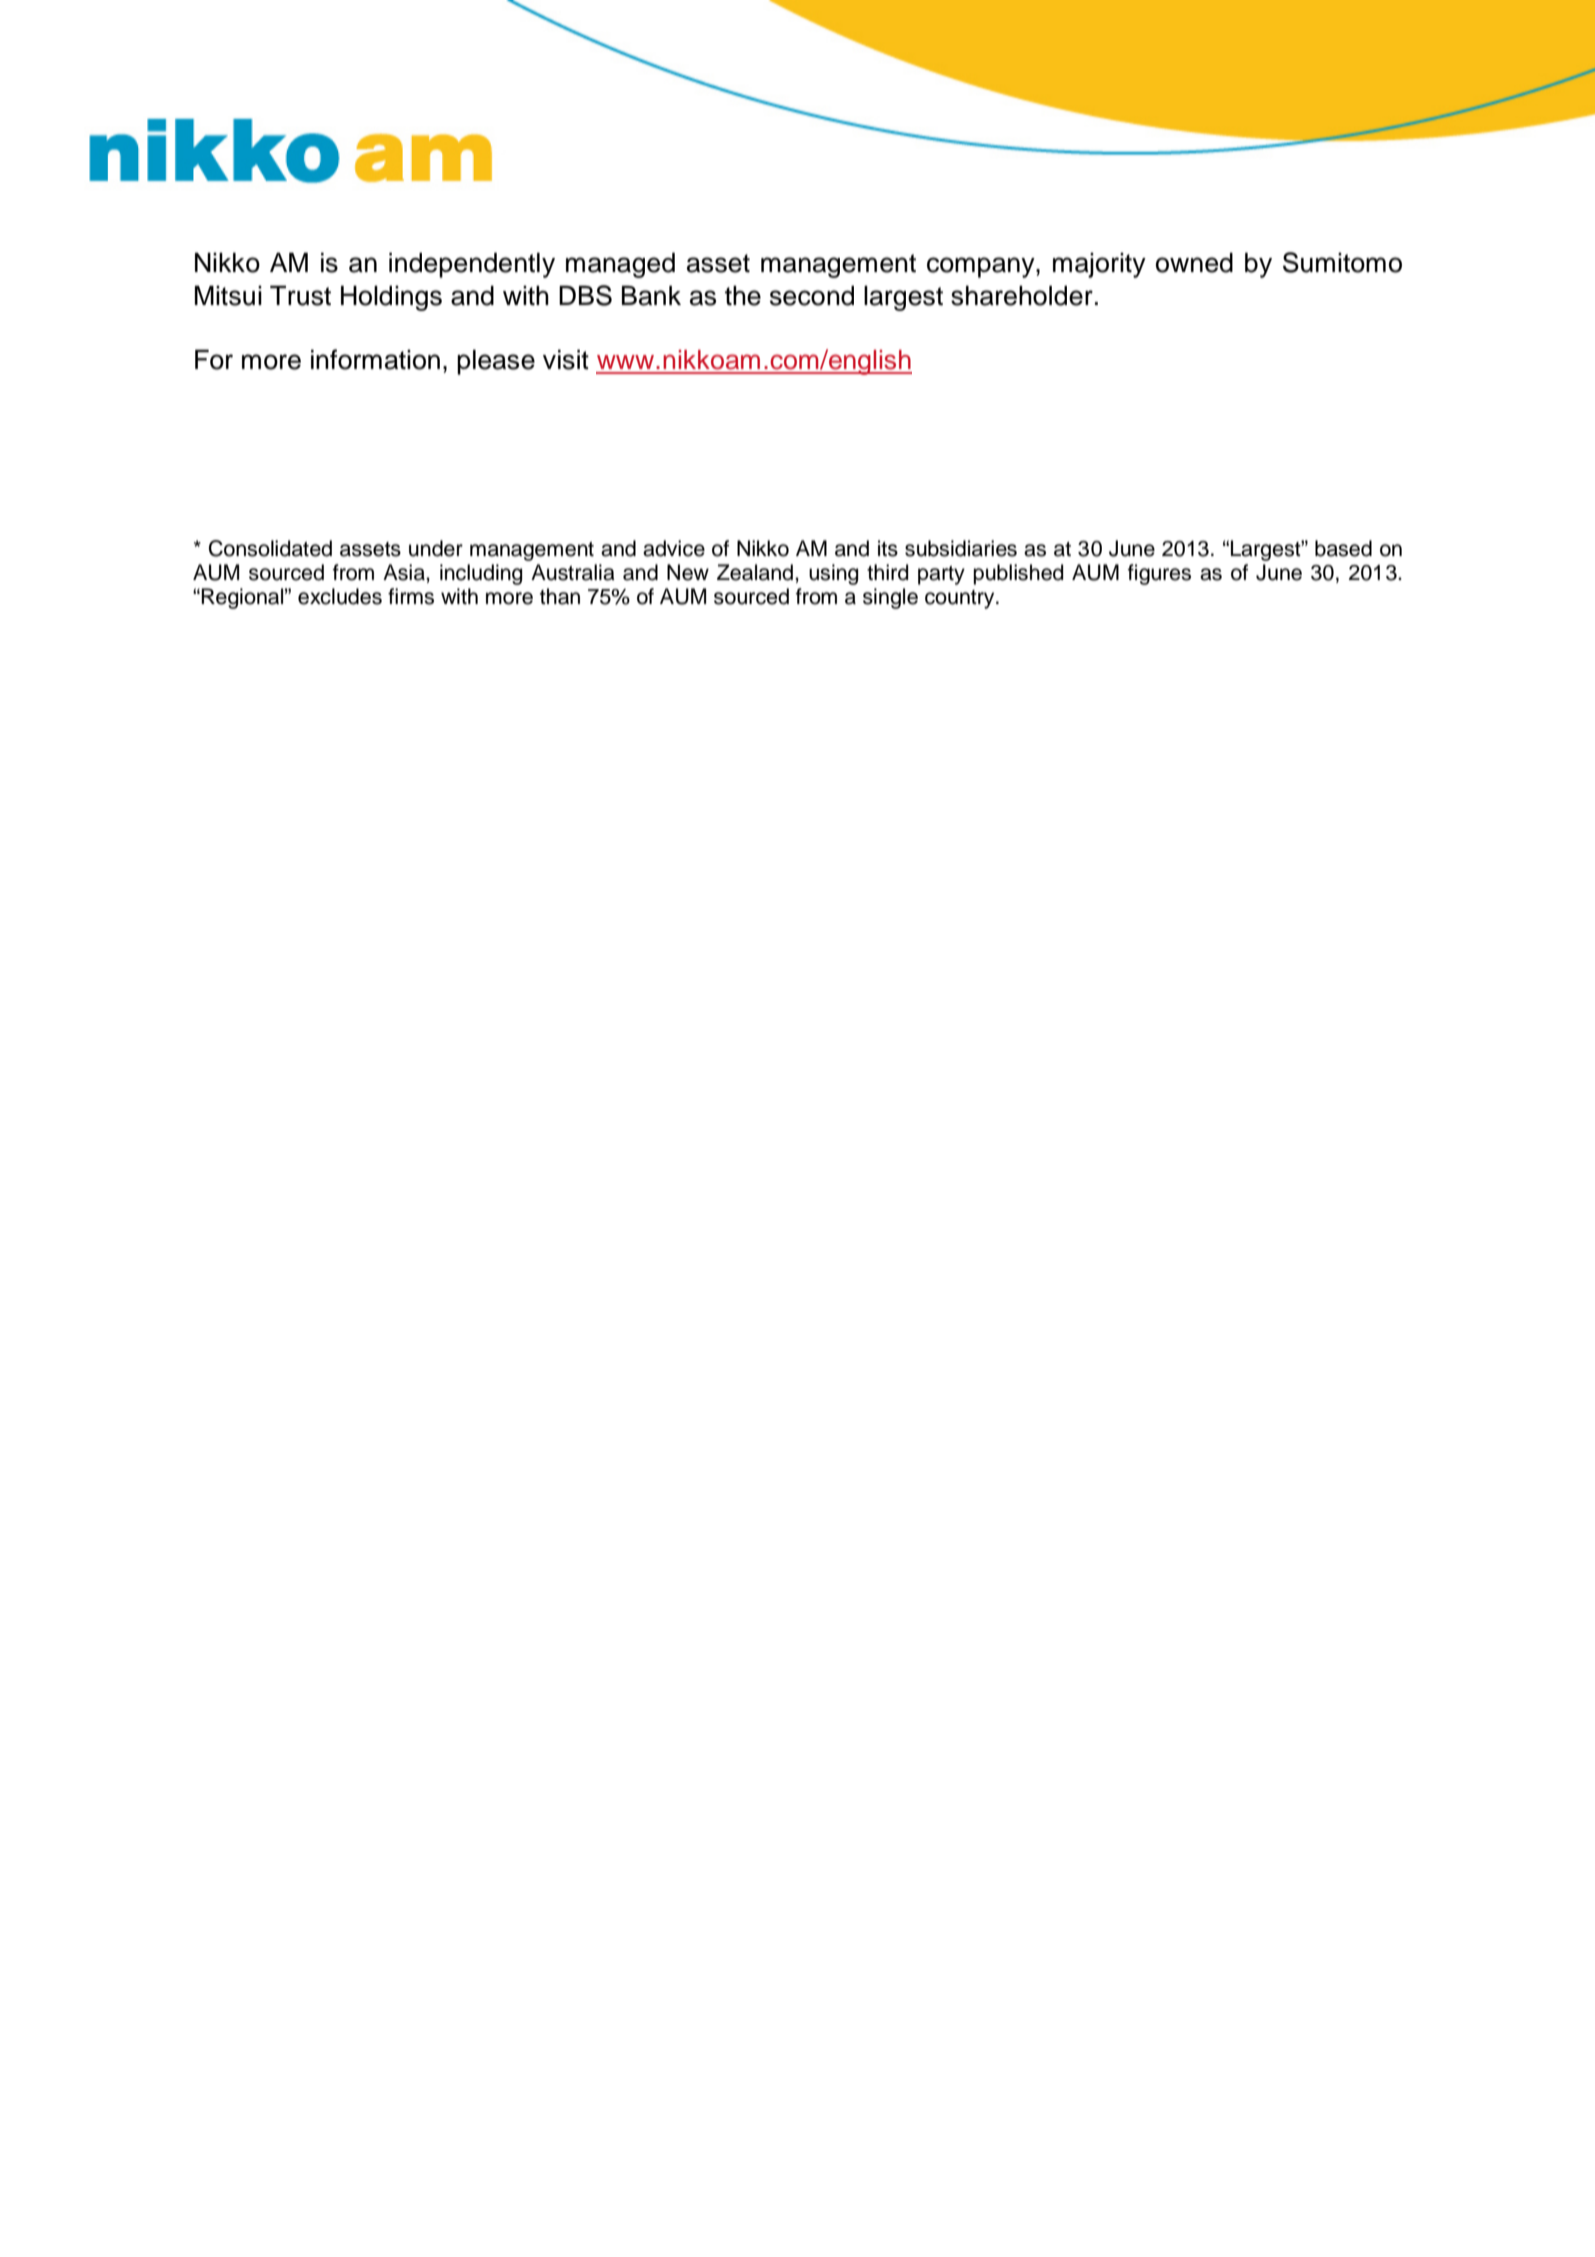  Describe the element at coordinates (436, 548) in the image. I see `under` at that location.
